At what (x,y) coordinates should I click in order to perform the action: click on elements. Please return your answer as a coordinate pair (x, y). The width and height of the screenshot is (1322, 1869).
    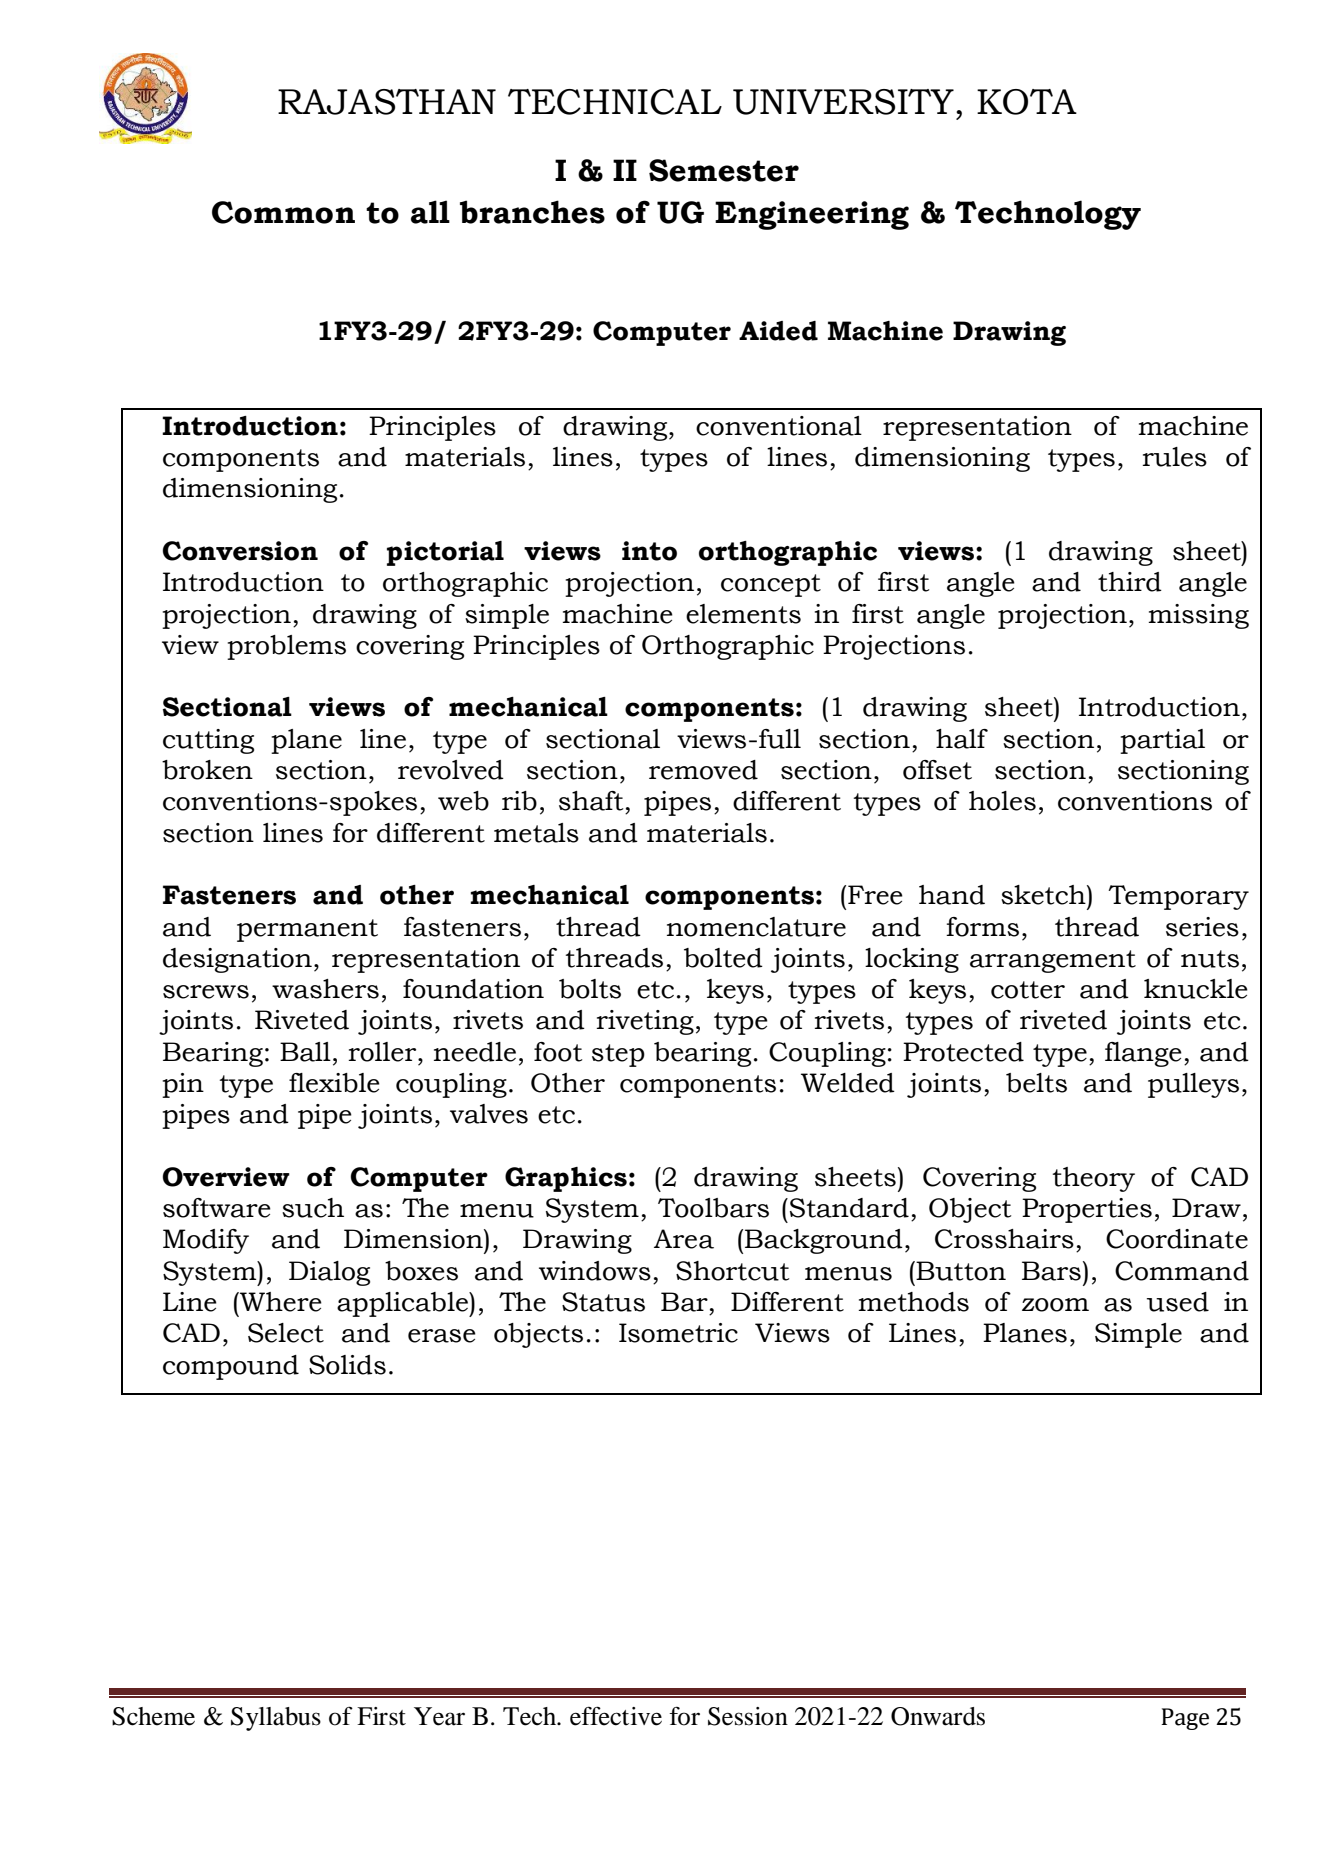
    Looking at the image, I should click on (743, 614).
